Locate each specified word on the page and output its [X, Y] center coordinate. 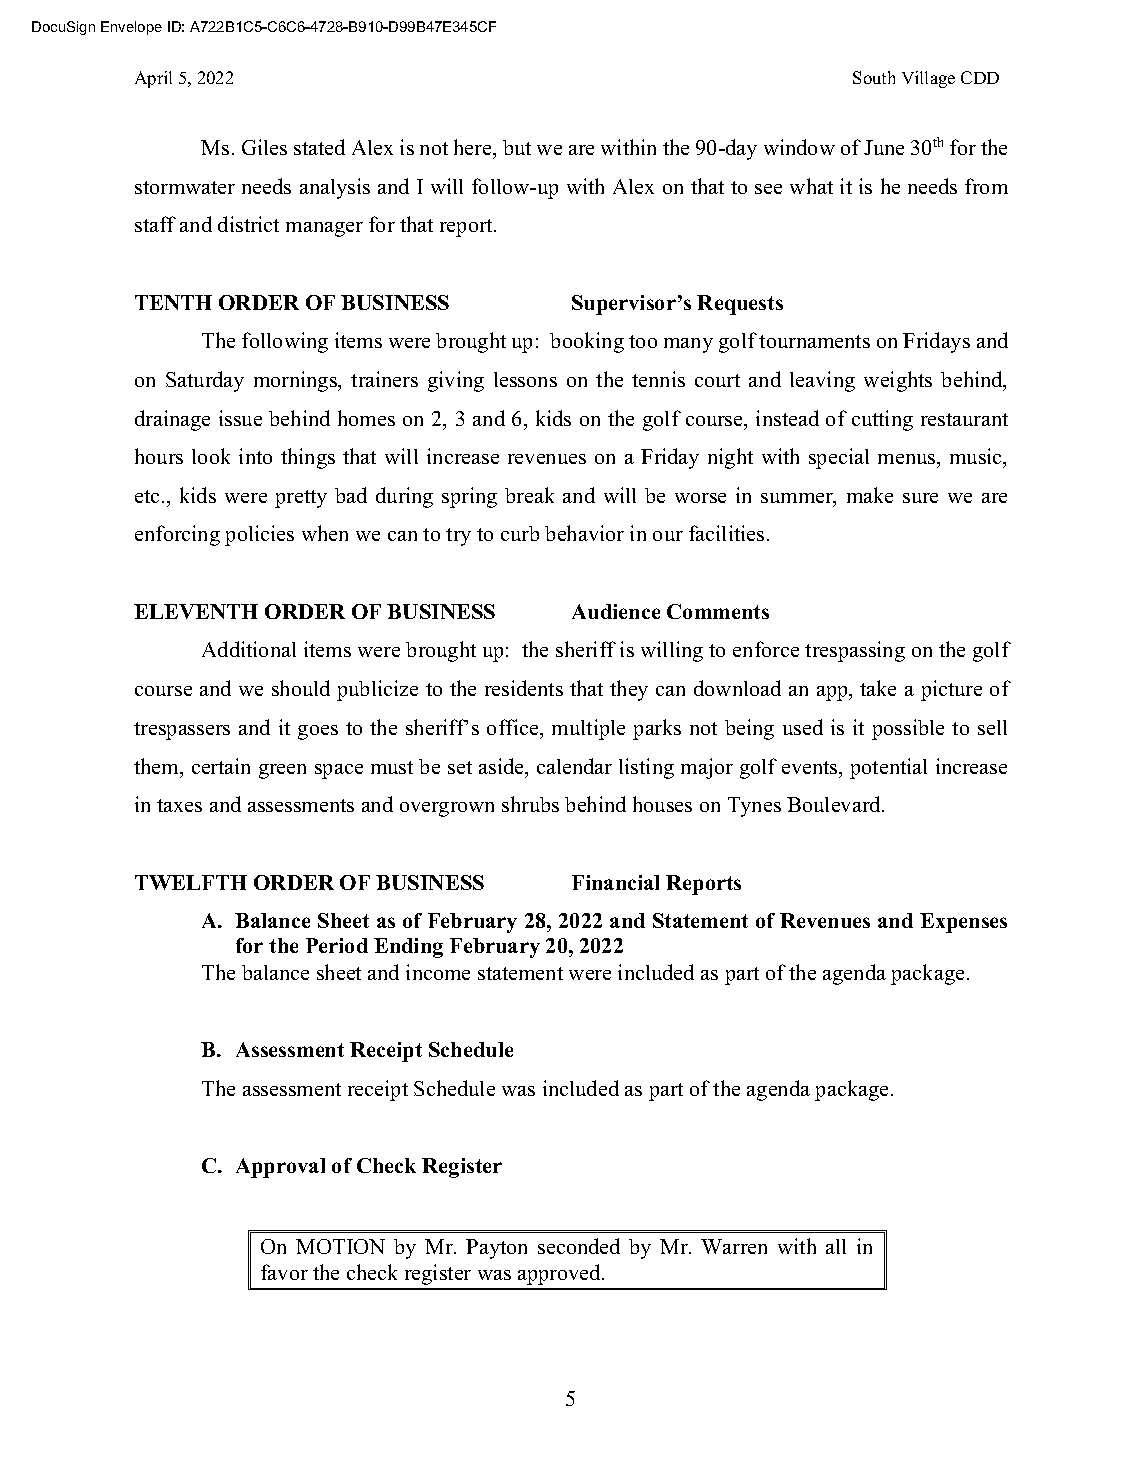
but [517, 147]
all [836, 1246]
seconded [579, 1246]
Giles [264, 147]
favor [284, 1272]
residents [524, 688]
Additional [249, 649]
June [884, 147]
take [878, 688]
